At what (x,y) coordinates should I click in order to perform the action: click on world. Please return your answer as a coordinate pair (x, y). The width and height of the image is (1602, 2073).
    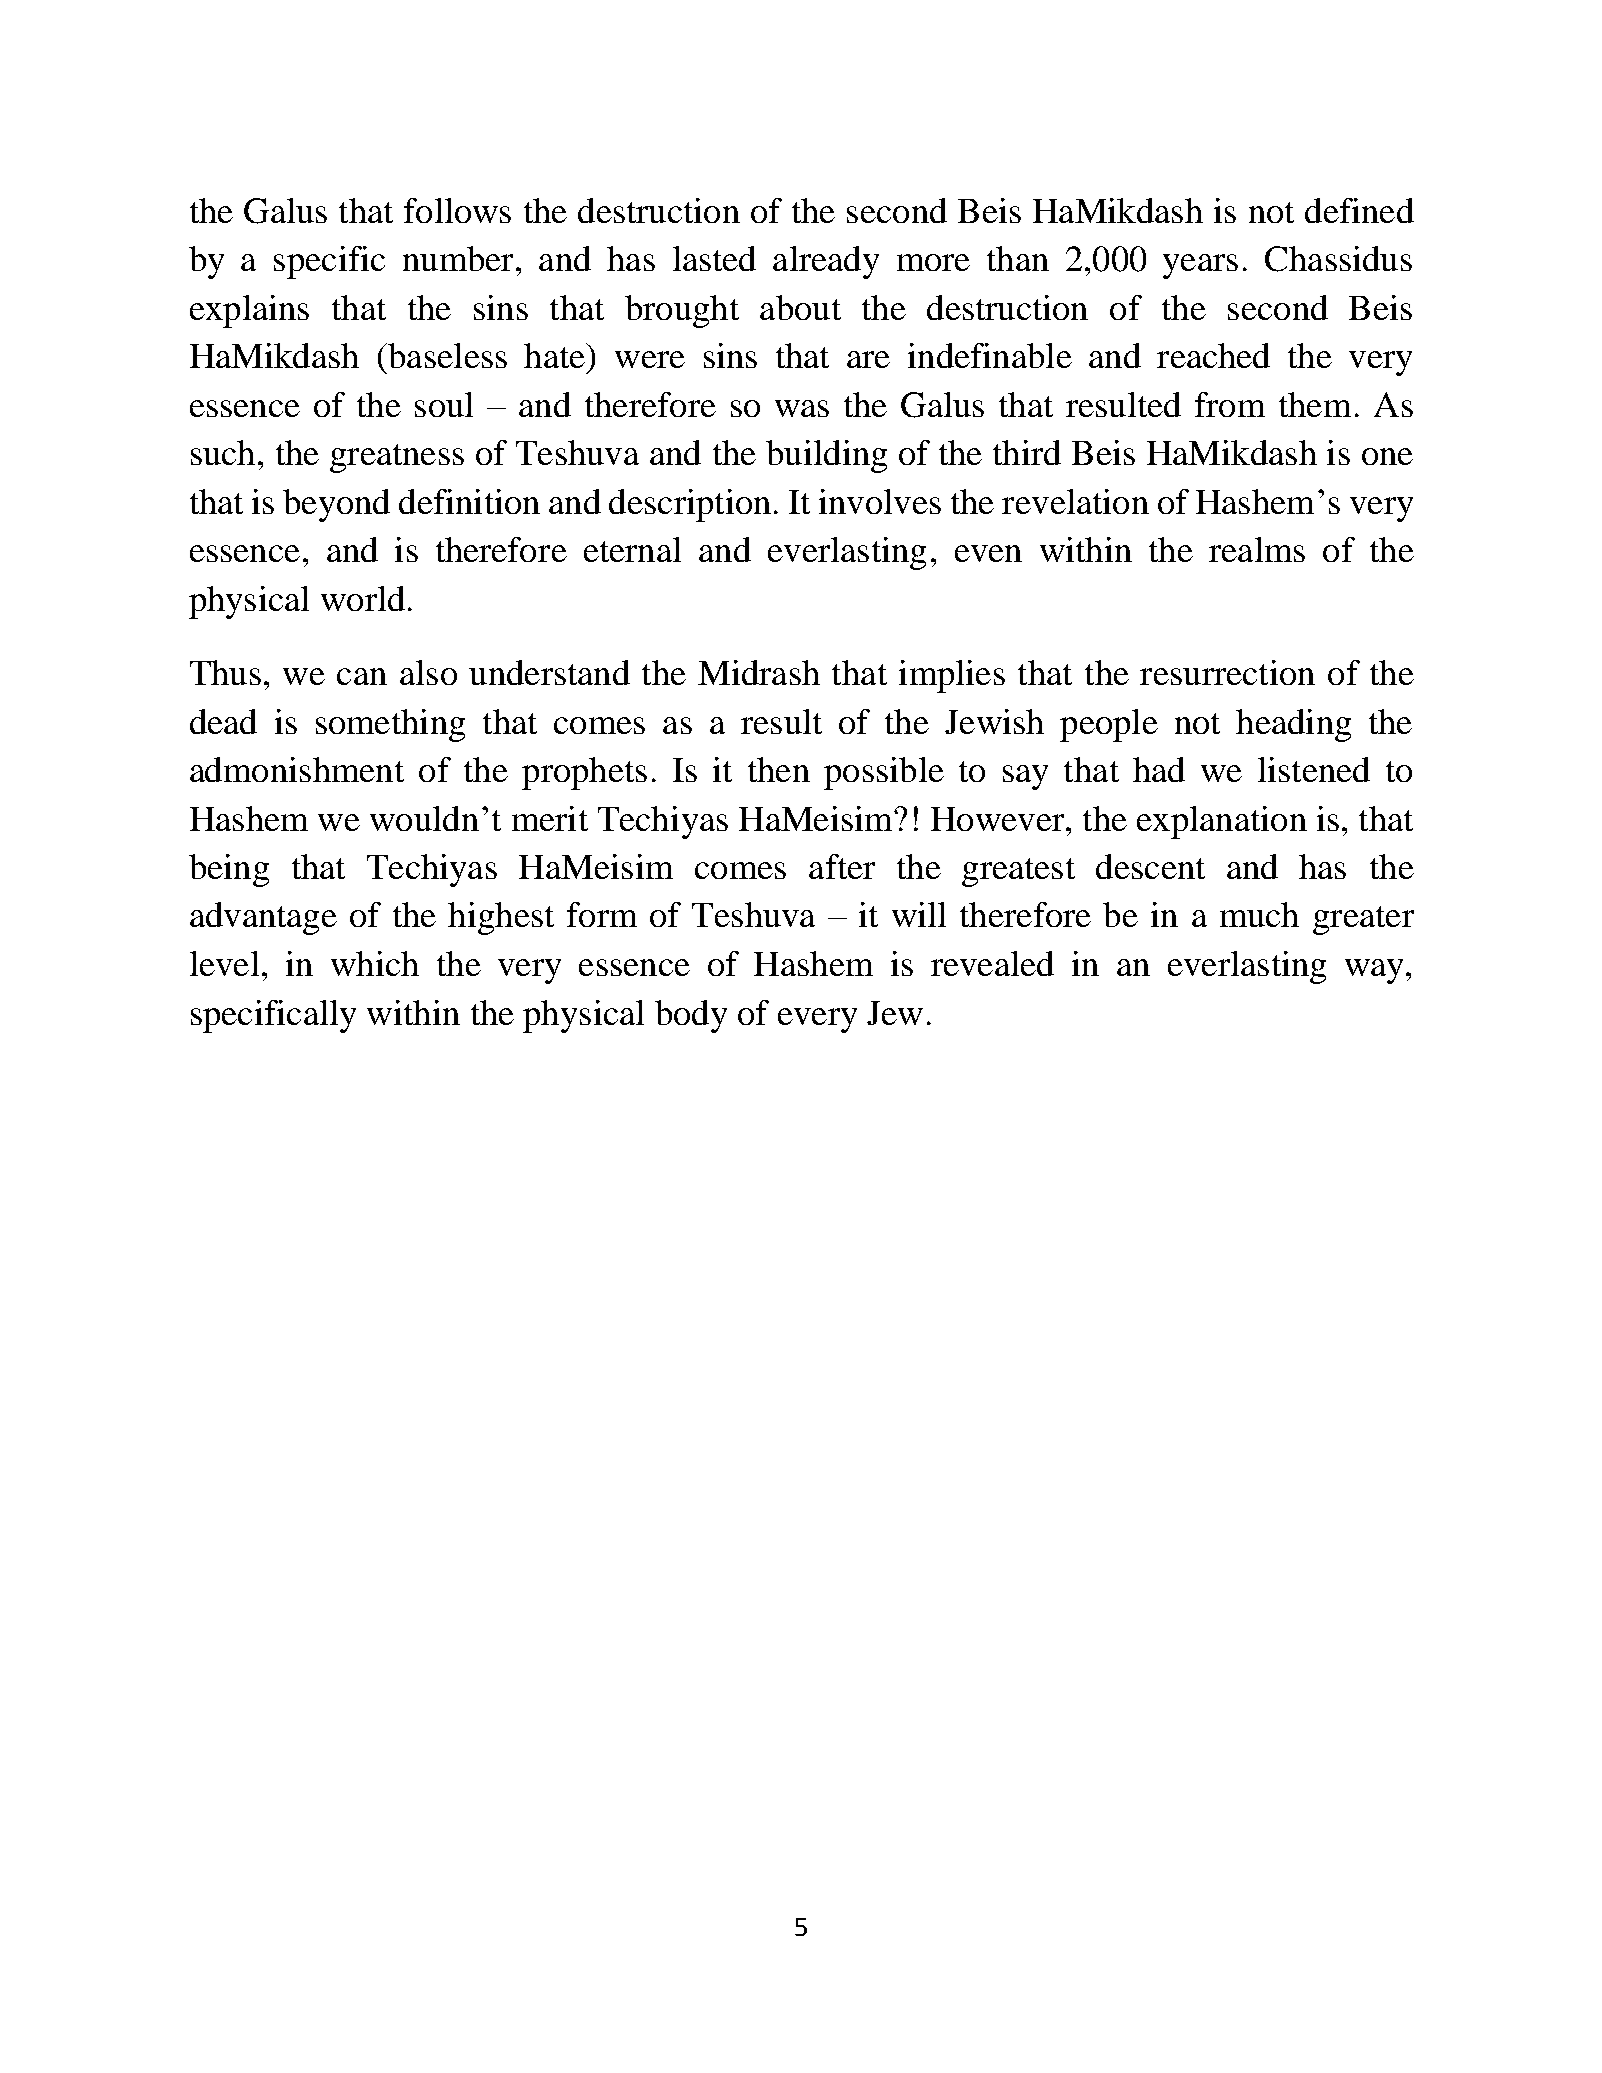
    Looking at the image, I should click on (363, 598).
